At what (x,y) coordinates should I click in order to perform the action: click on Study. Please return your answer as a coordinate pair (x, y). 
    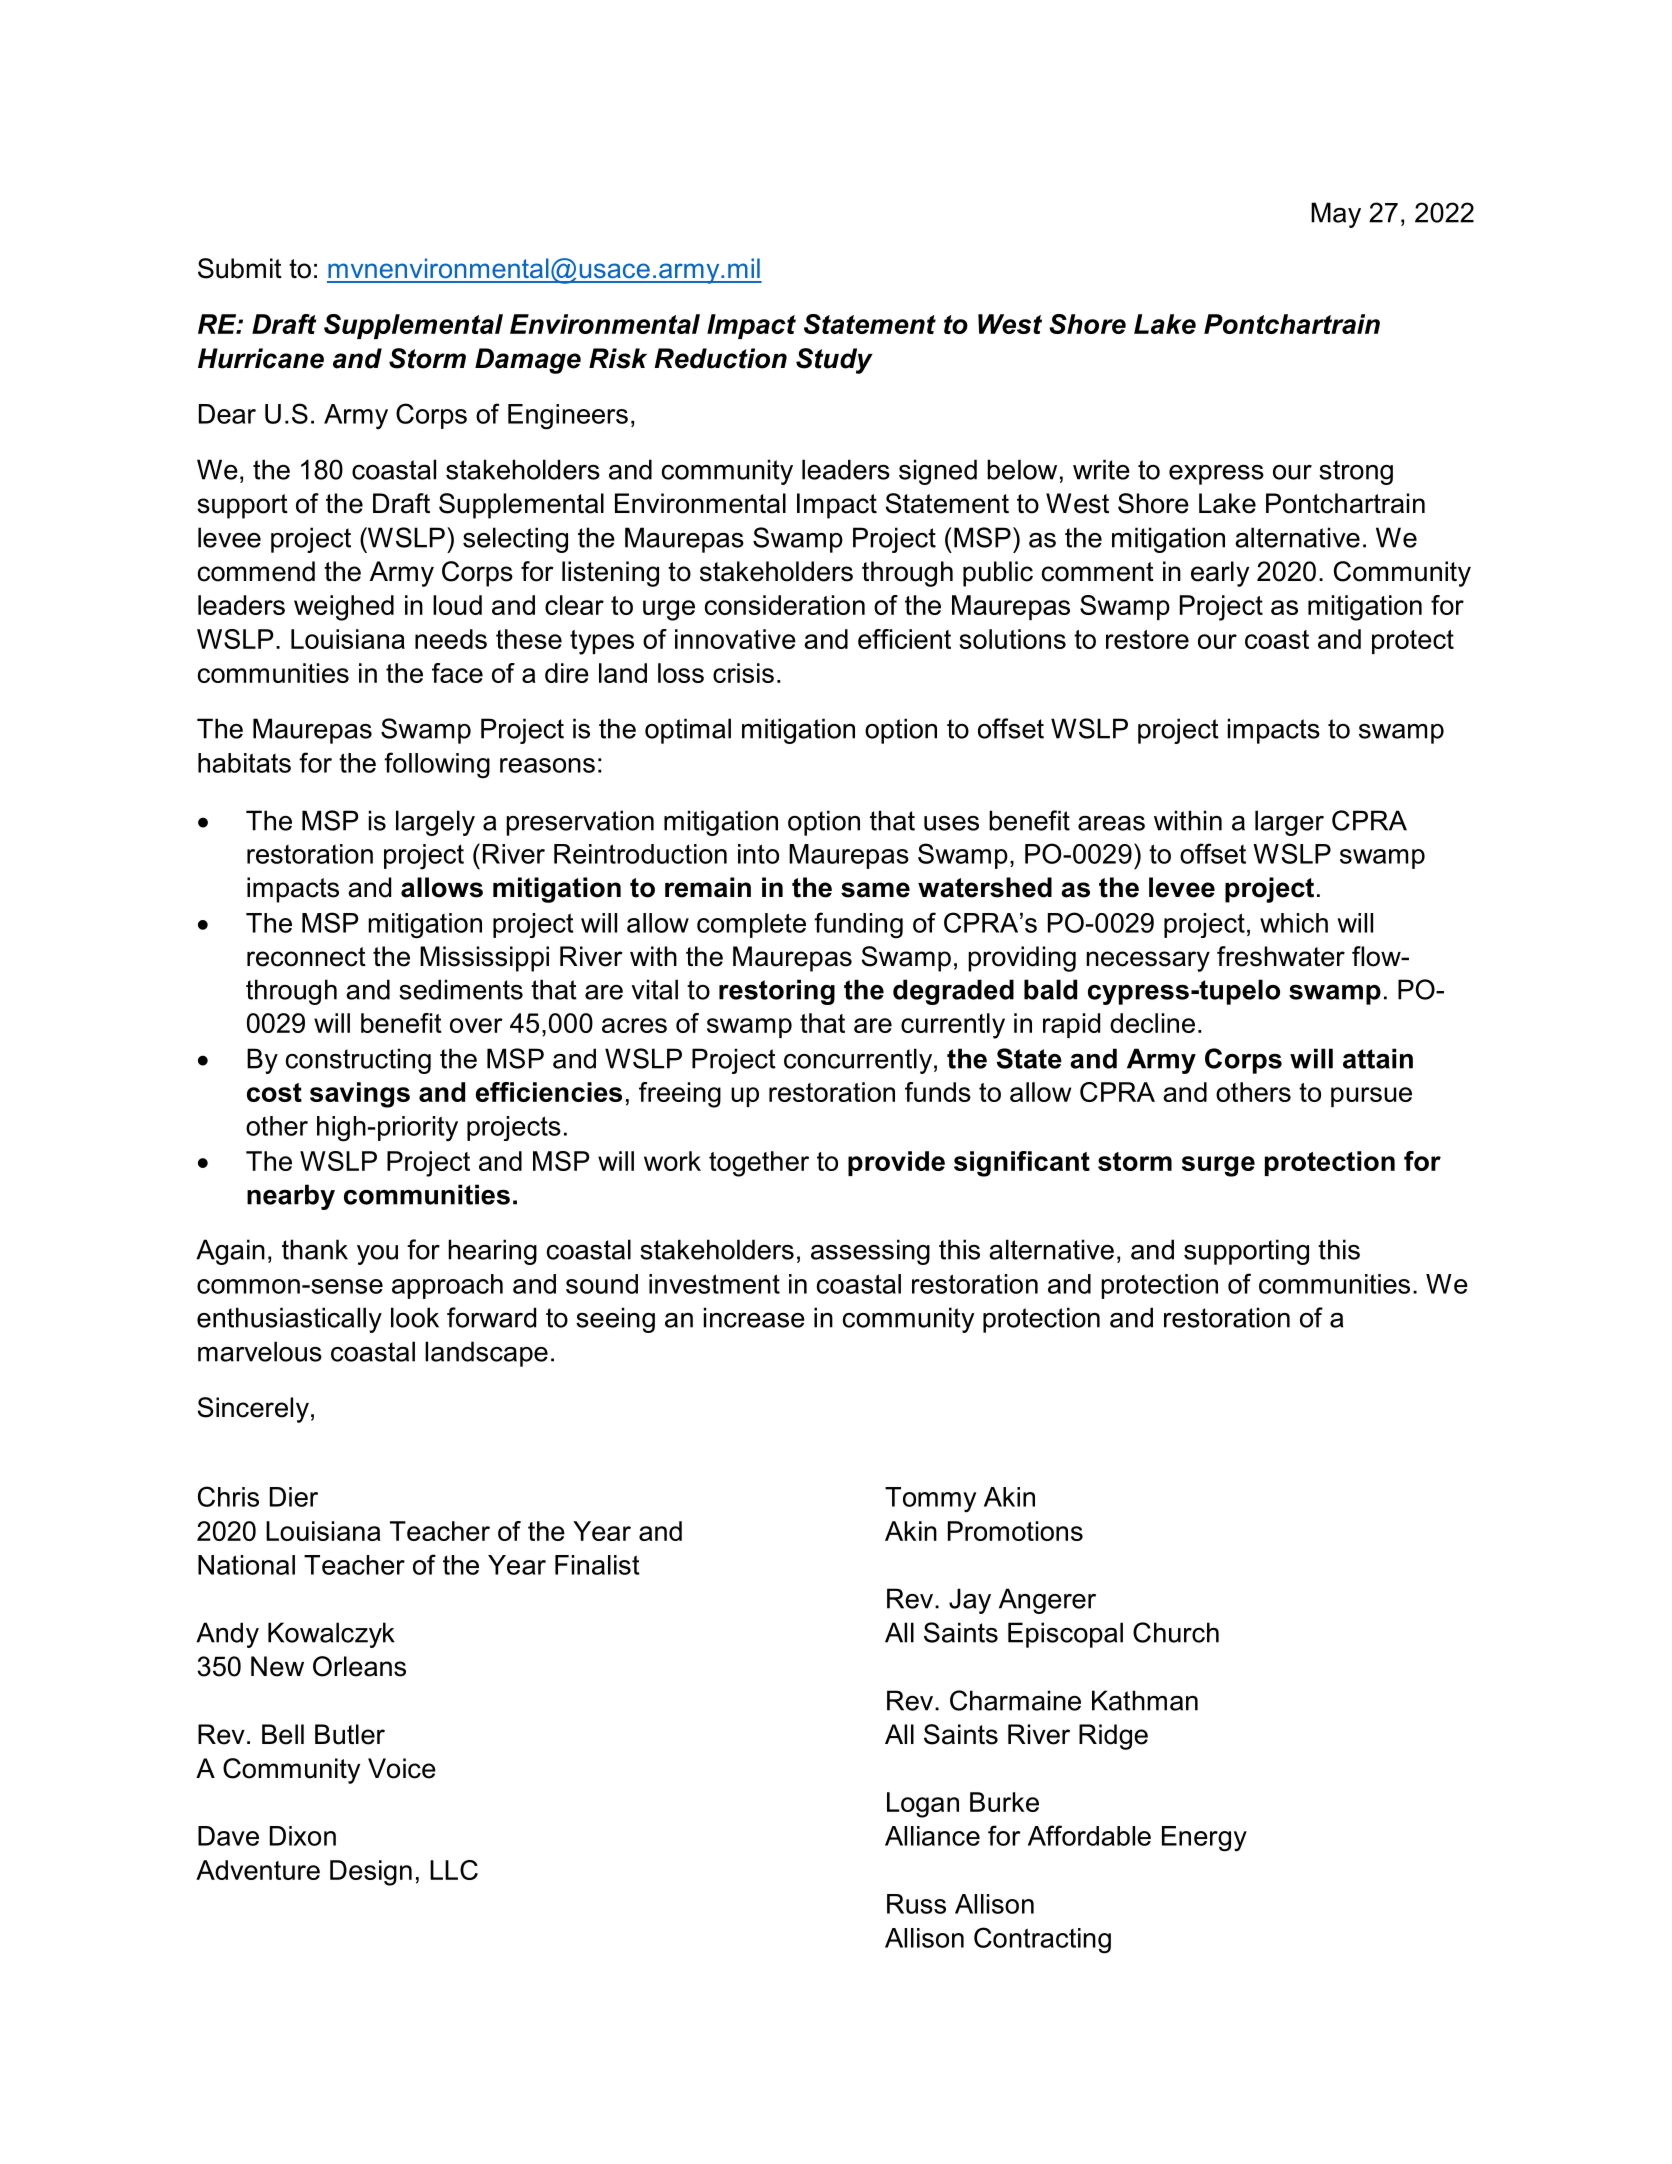
    Looking at the image, I should click on (834, 361).
